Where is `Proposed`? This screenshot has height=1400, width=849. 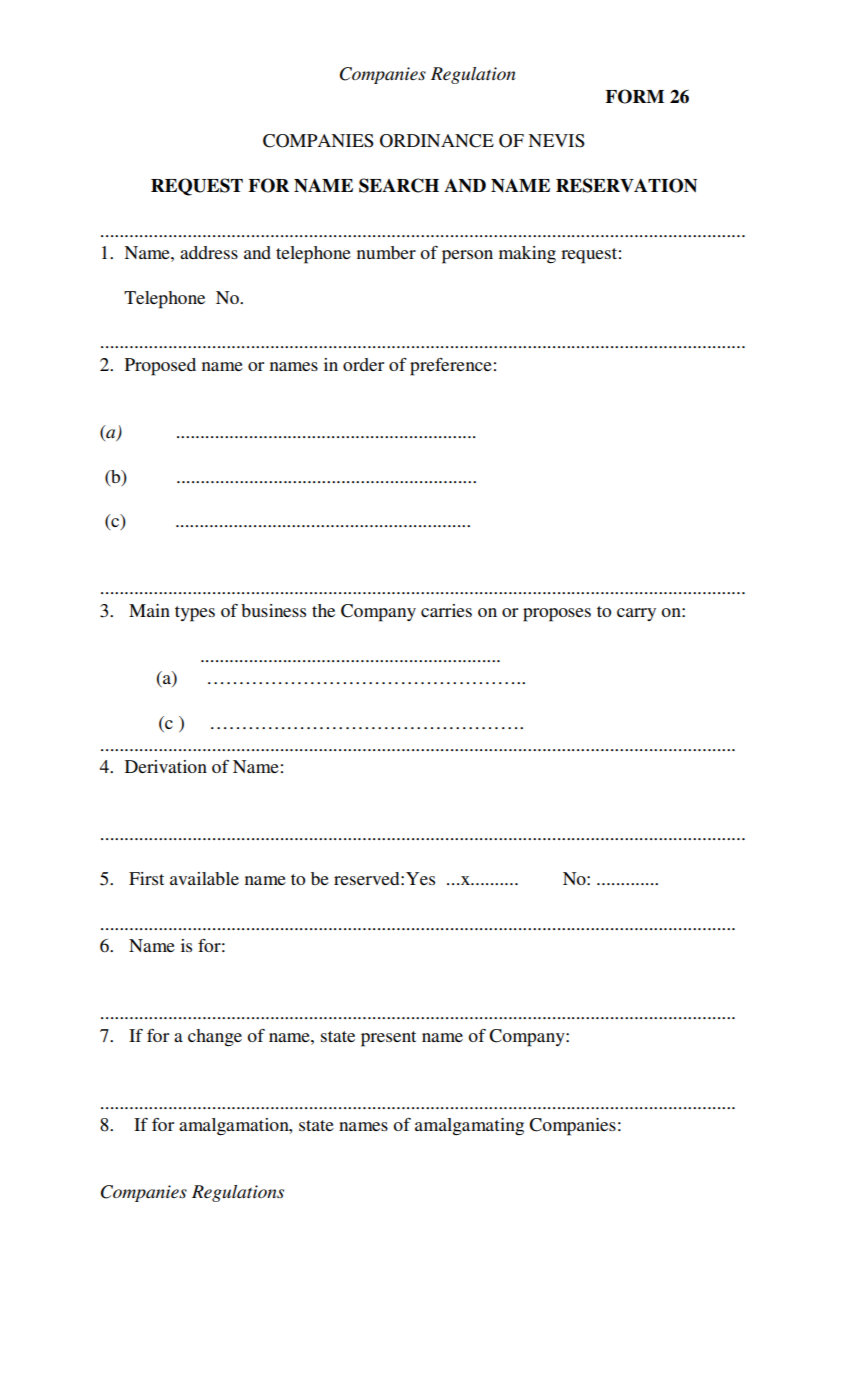
Proposed is located at coordinates (160, 367).
